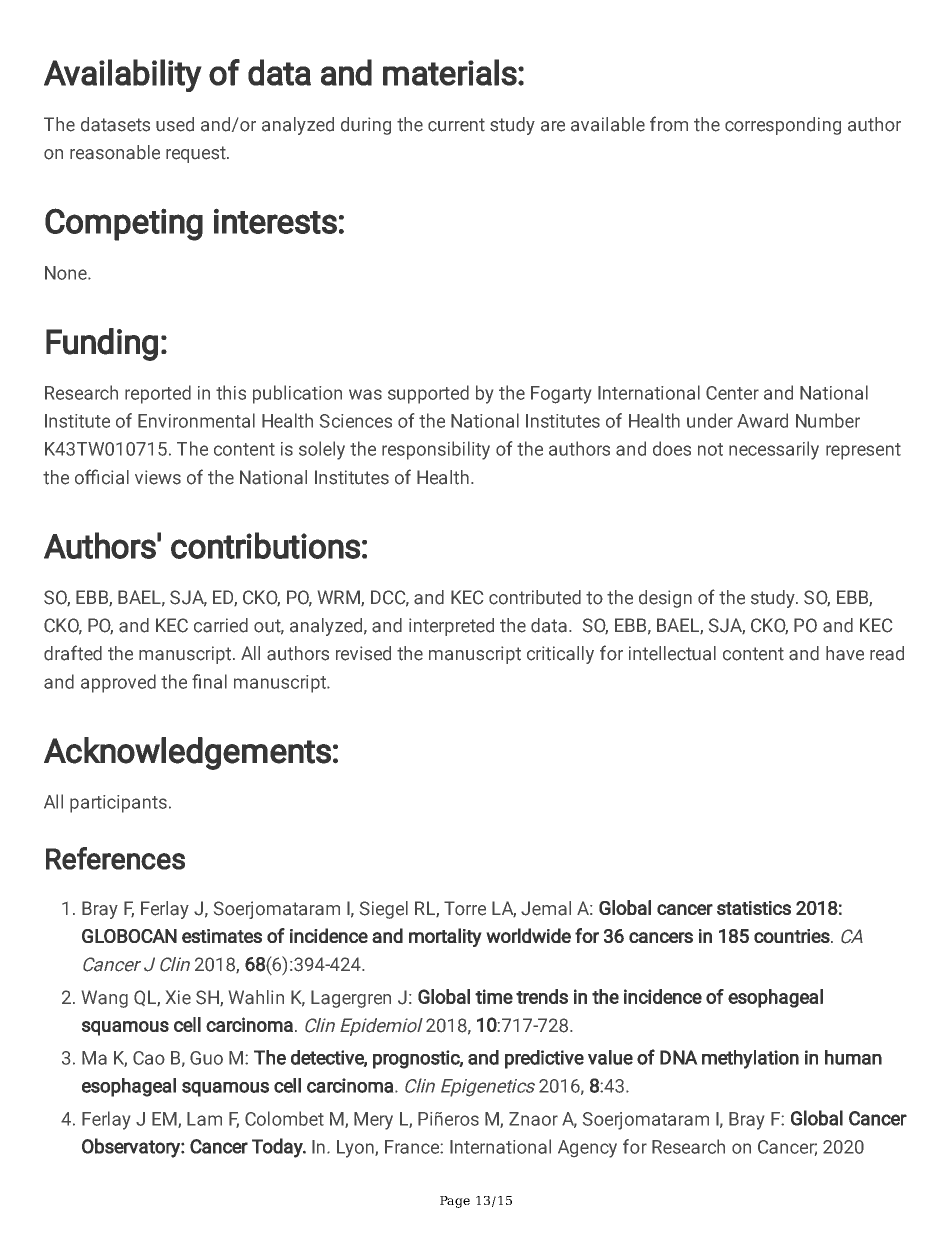  Describe the element at coordinates (204, 1119) in the document. I see `Lam` at that location.
